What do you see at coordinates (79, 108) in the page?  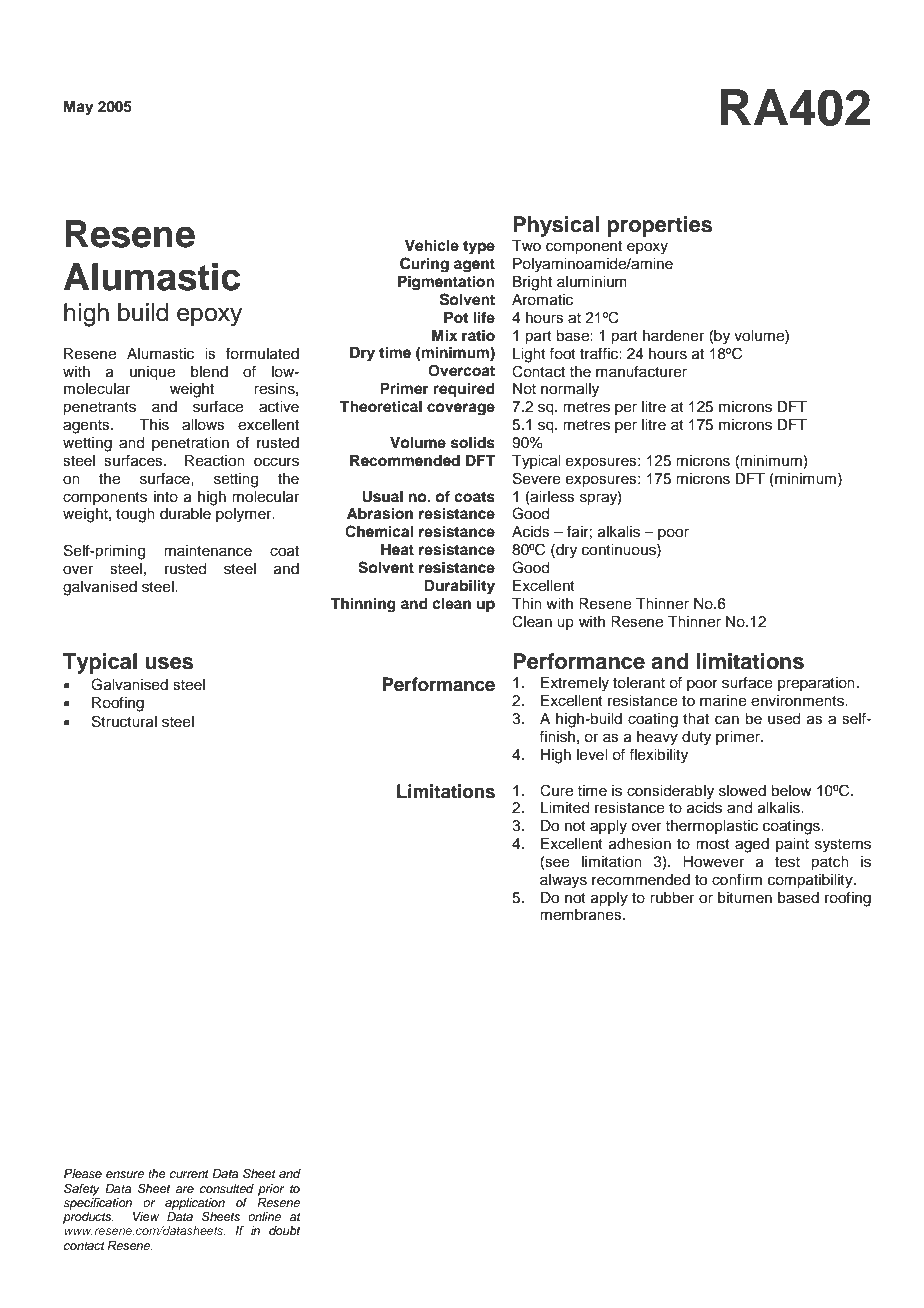 I see `May` at bounding box center [79, 108].
